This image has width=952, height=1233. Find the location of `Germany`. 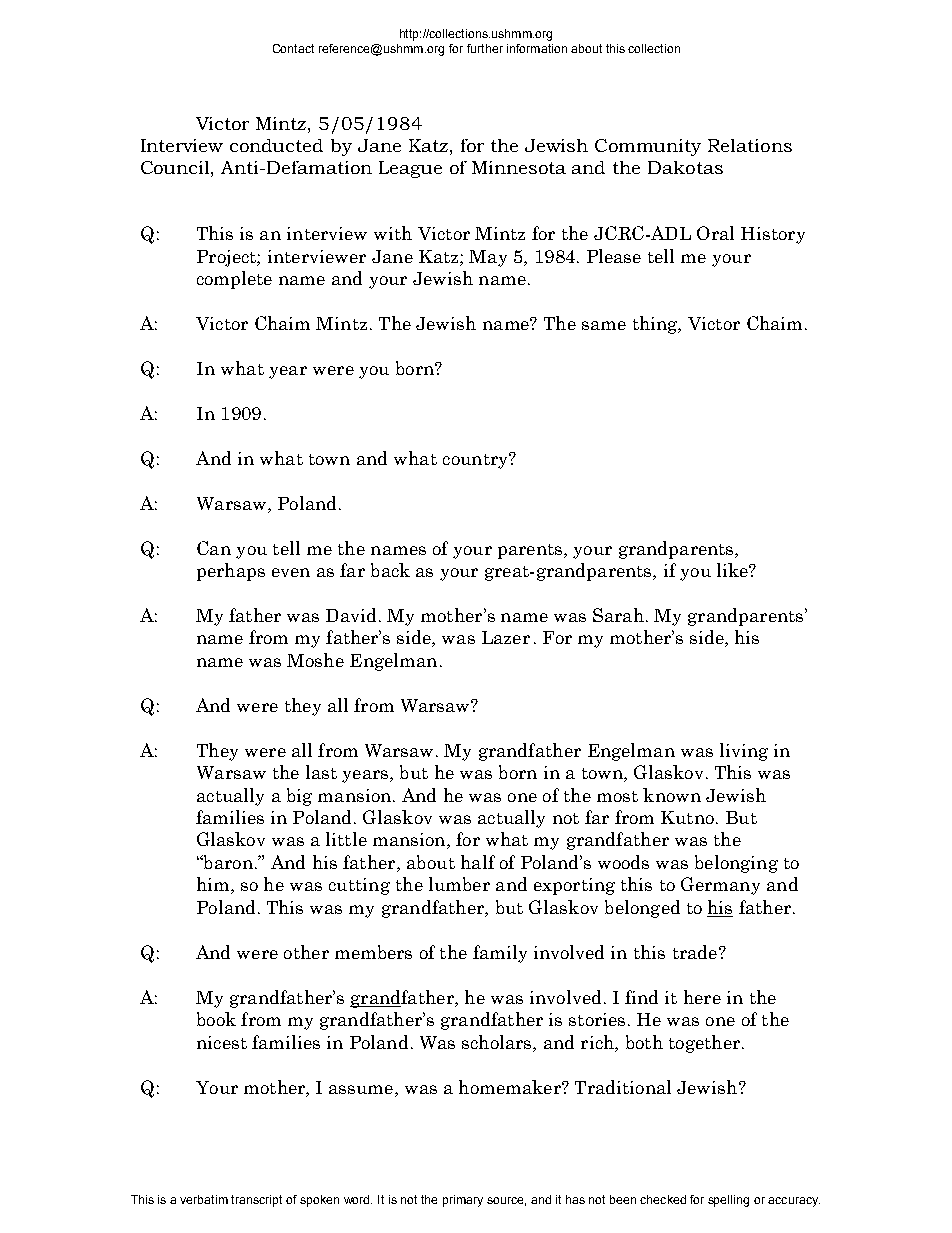

Germany is located at coordinates (720, 886).
